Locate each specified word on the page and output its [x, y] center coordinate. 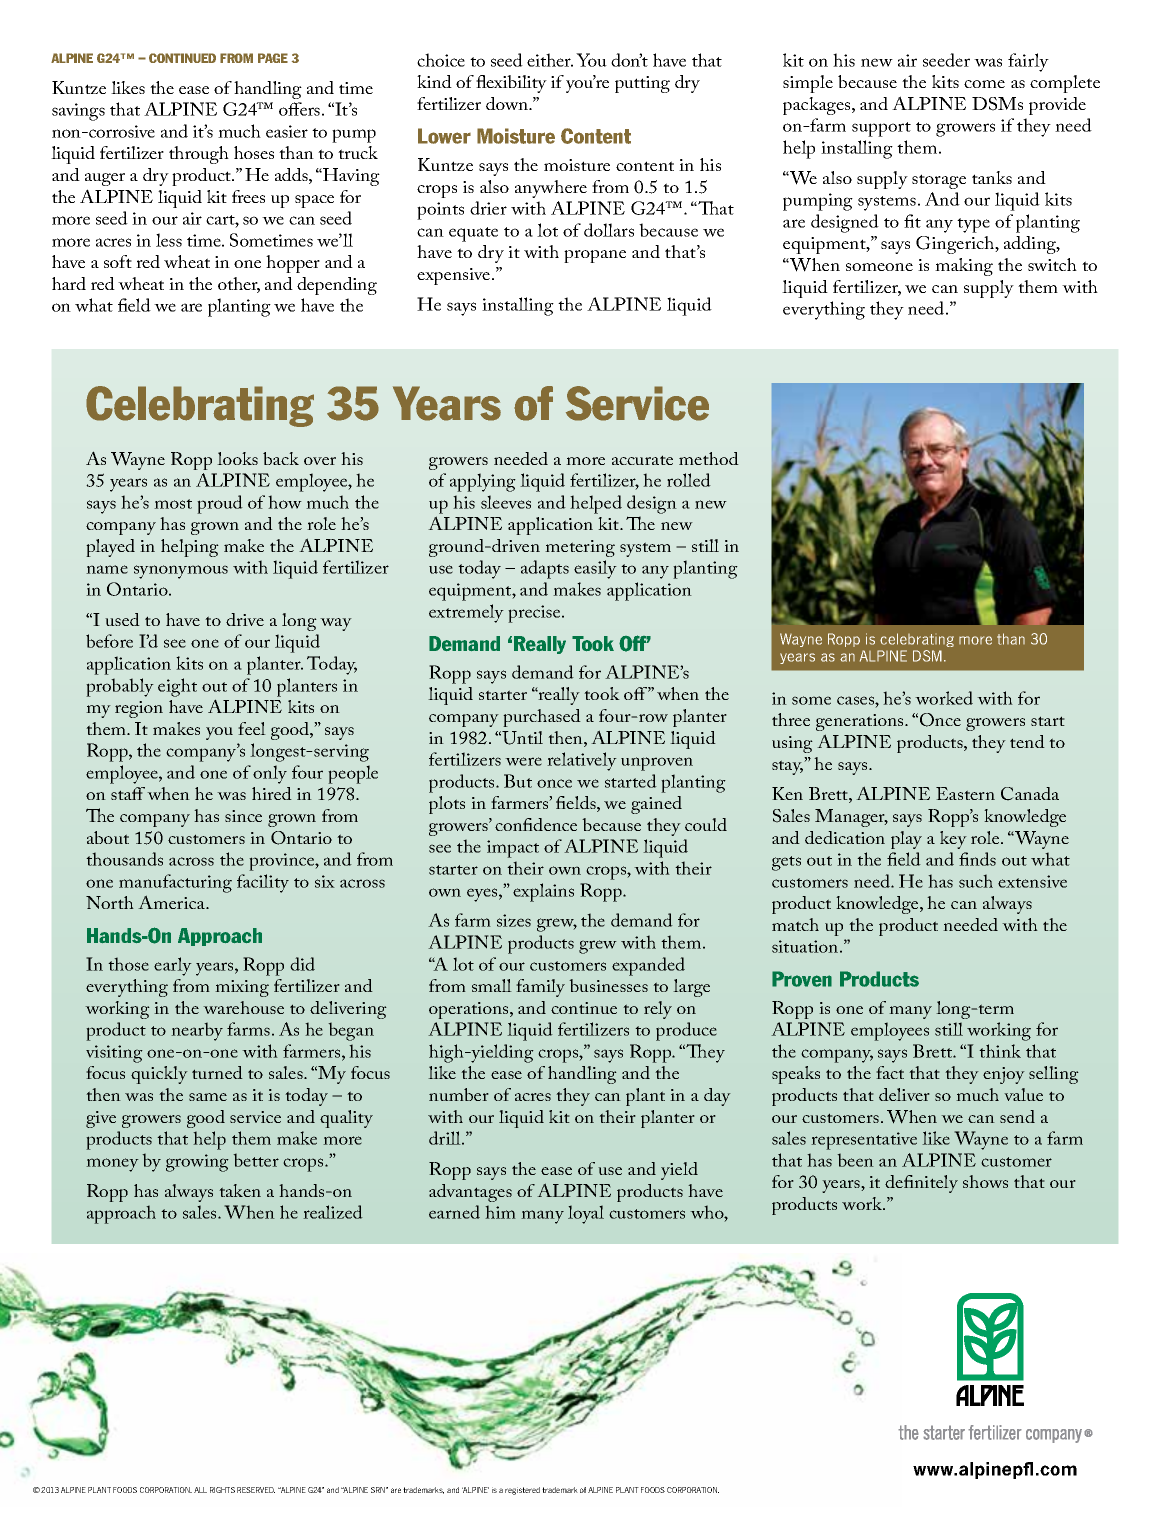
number [459, 1094]
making [964, 267]
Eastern [965, 793]
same [208, 1097]
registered [522, 1491]
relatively [582, 761]
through [199, 155]
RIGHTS [222, 1490]
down [508, 103]
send [1017, 1116]
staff [128, 793]
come [984, 84]
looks [237, 458]
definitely [921, 1184]
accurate [642, 460]
